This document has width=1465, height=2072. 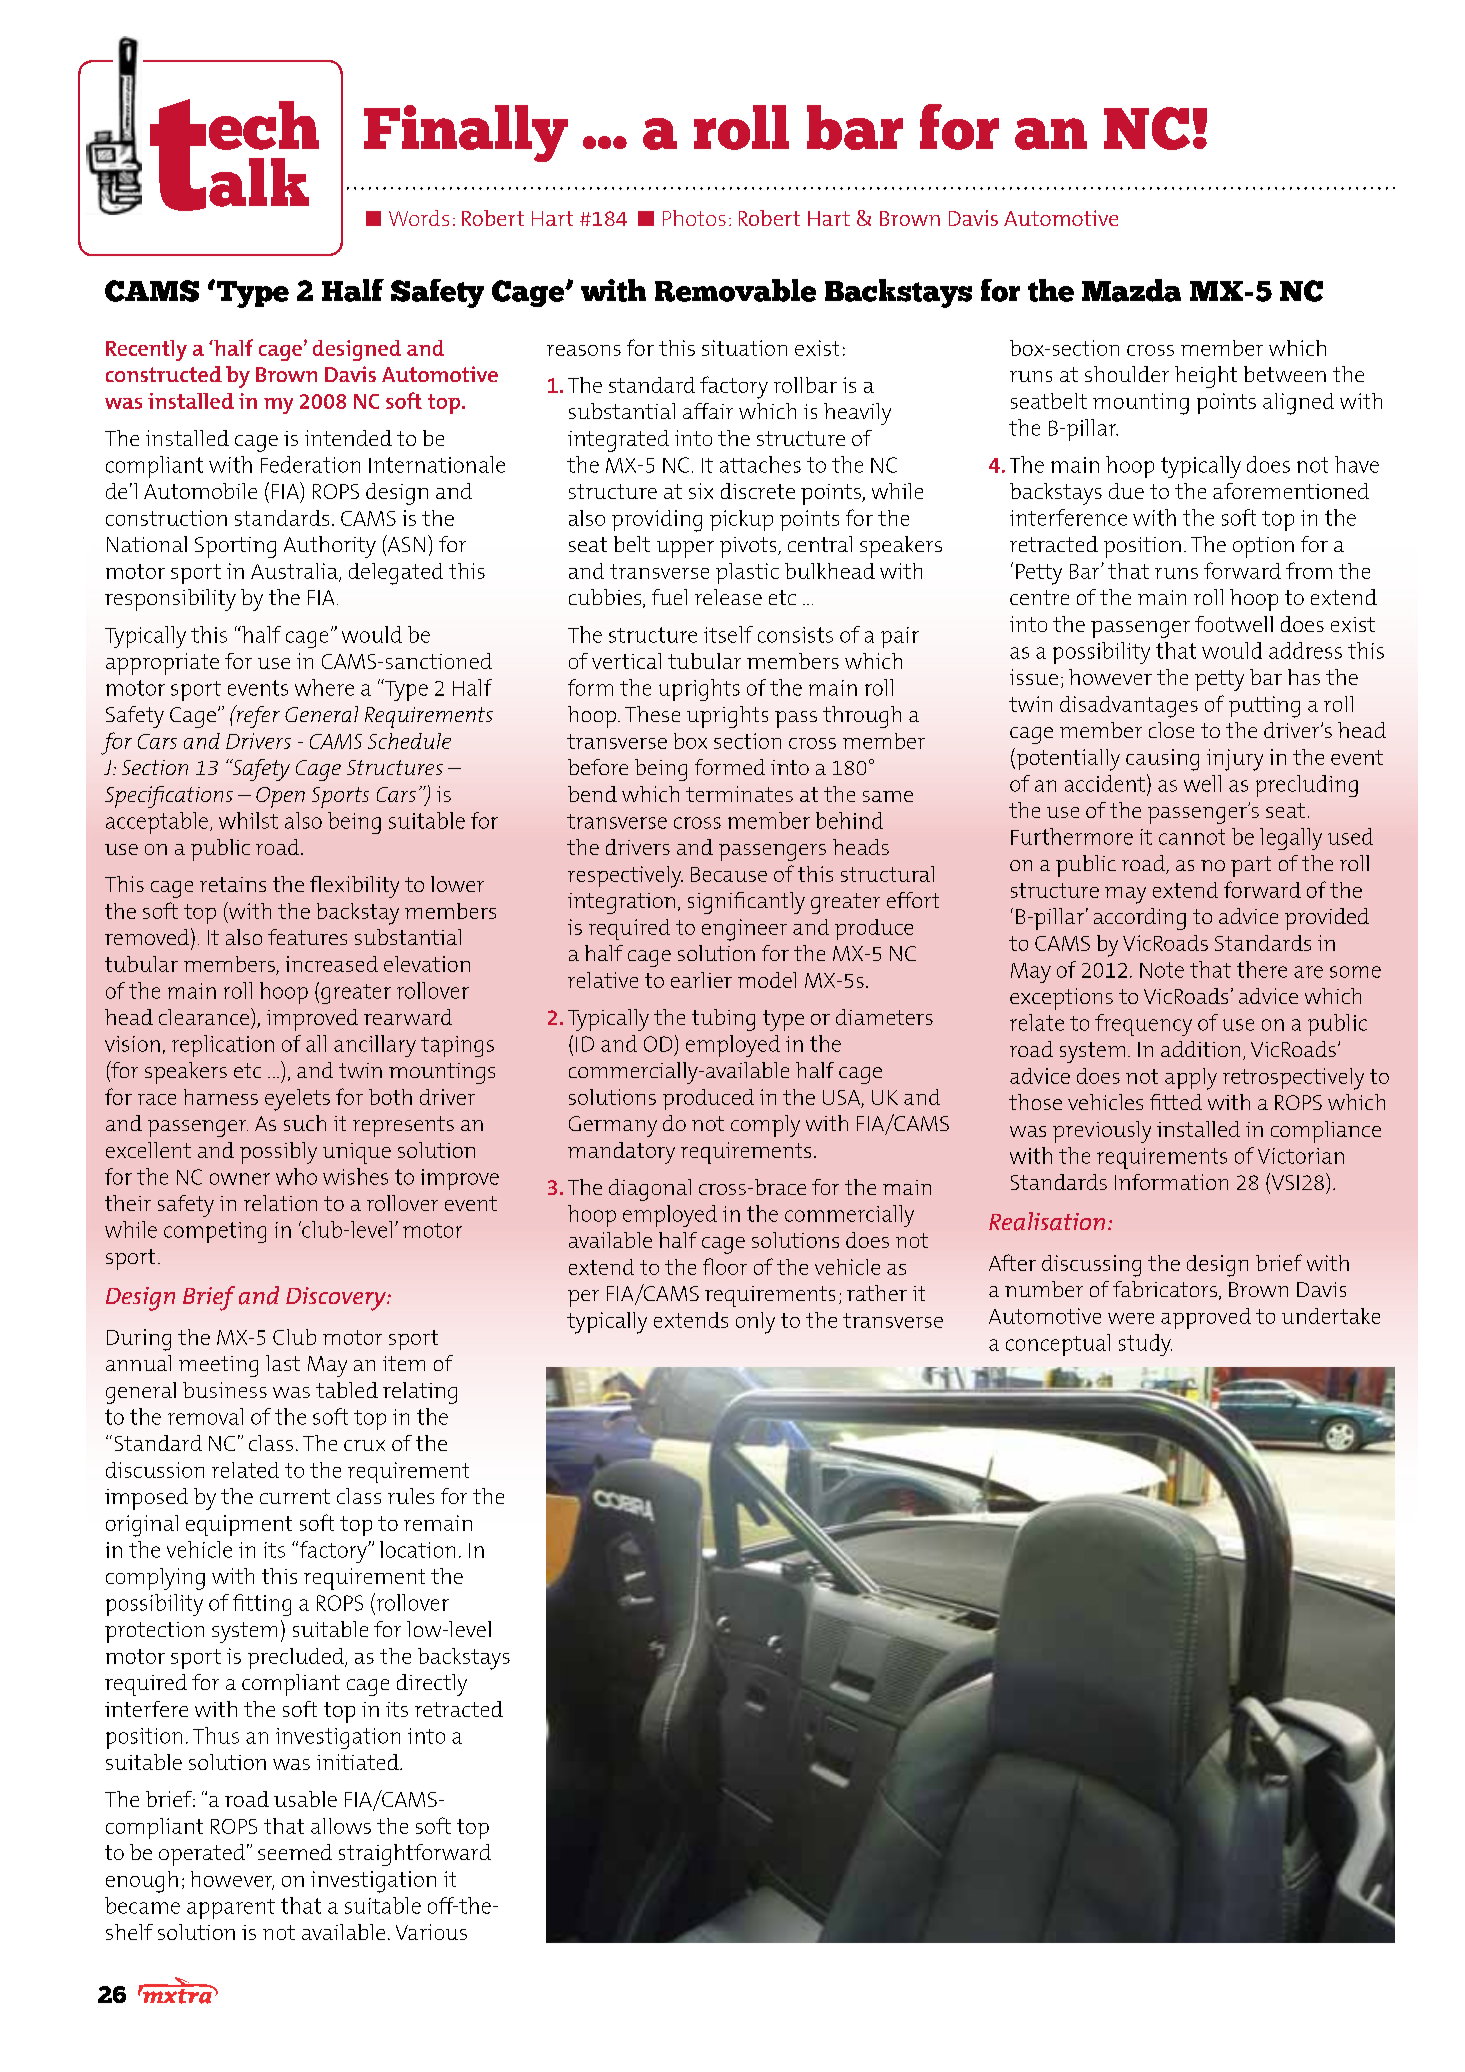 What do you see at coordinates (419, 218) in the document?
I see `Words` at bounding box center [419, 218].
